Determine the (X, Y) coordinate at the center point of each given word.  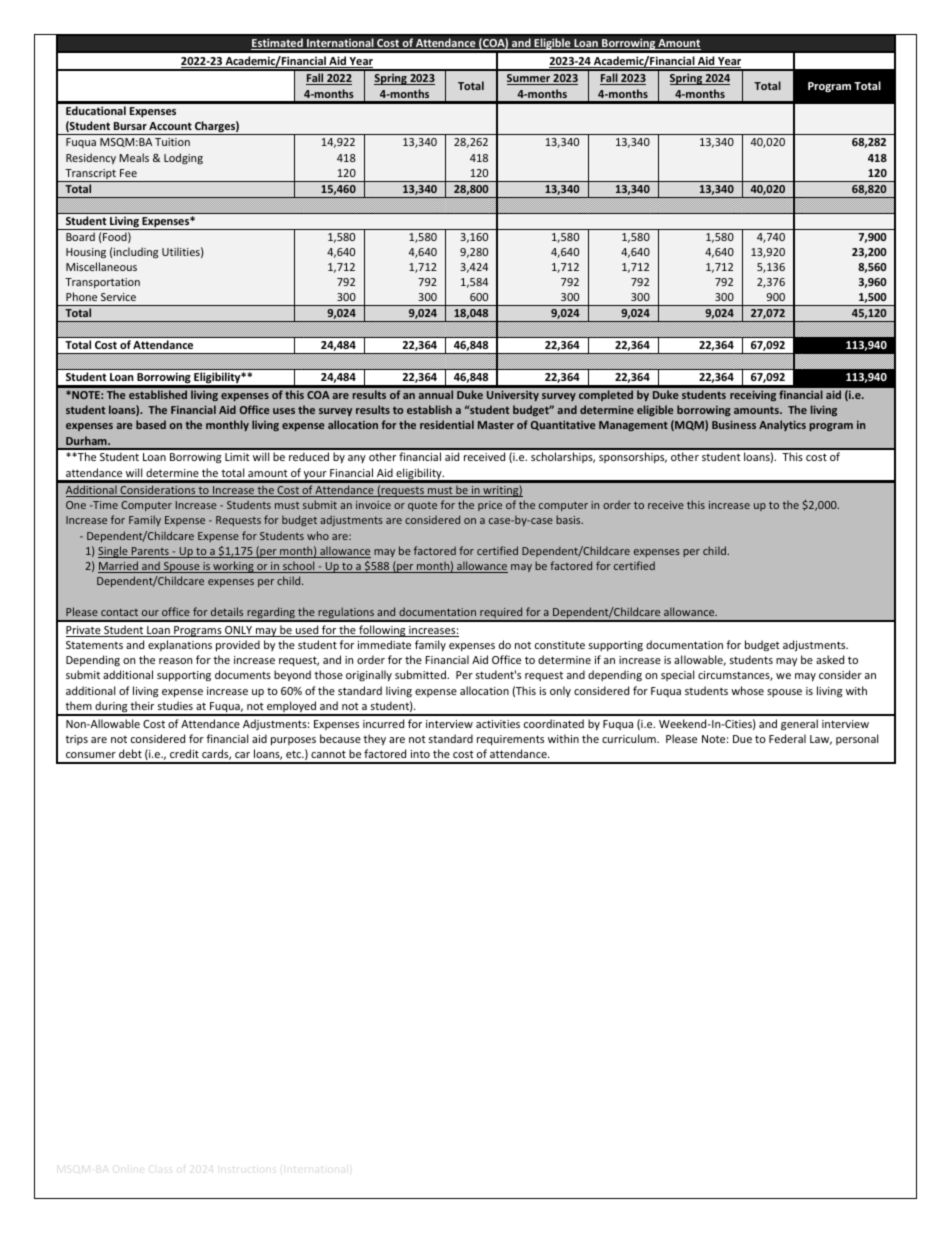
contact (119, 612)
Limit (237, 457)
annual (435, 394)
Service (118, 297)
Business (734, 424)
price (490, 506)
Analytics (782, 425)
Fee (128, 173)
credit (184, 753)
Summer (529, 79)
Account (170, 126)
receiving (753, 395)
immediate (384, 644)
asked (830, 659)
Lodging (183, 158)
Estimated (278, 44)
